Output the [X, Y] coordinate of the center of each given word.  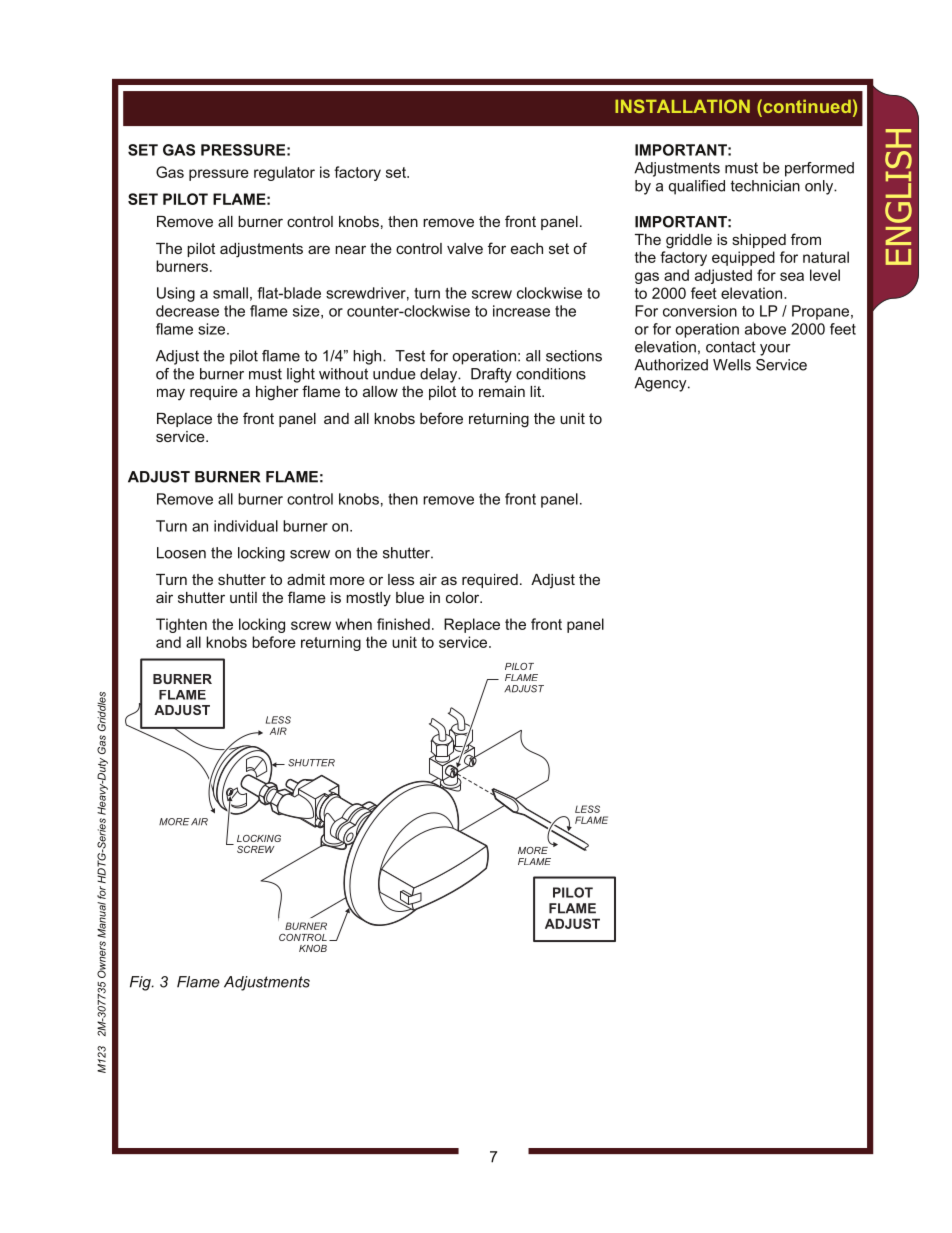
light [301, 375]
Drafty [491, 375]
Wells [732, 365]
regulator [284, 173]
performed [819, 169]
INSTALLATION [682, 106]
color [464, 597]
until [243, 597]
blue [410, 597]
